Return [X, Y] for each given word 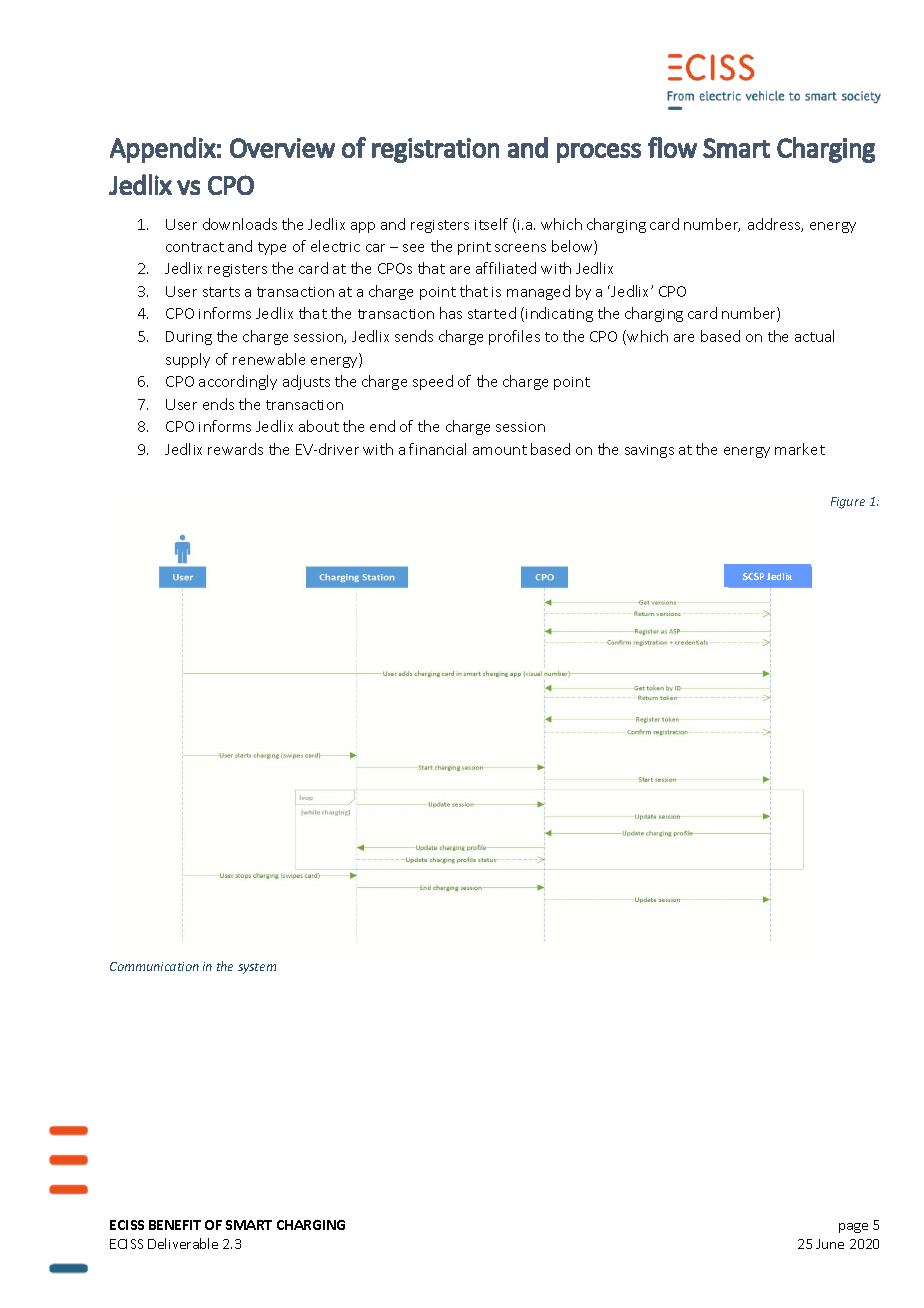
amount [500, 450]
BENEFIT [175, 1225]
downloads [240, 224]
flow [672, 147]
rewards [235, 449]
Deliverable [183, 1243]
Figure [848, 503]
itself [491, 224]
